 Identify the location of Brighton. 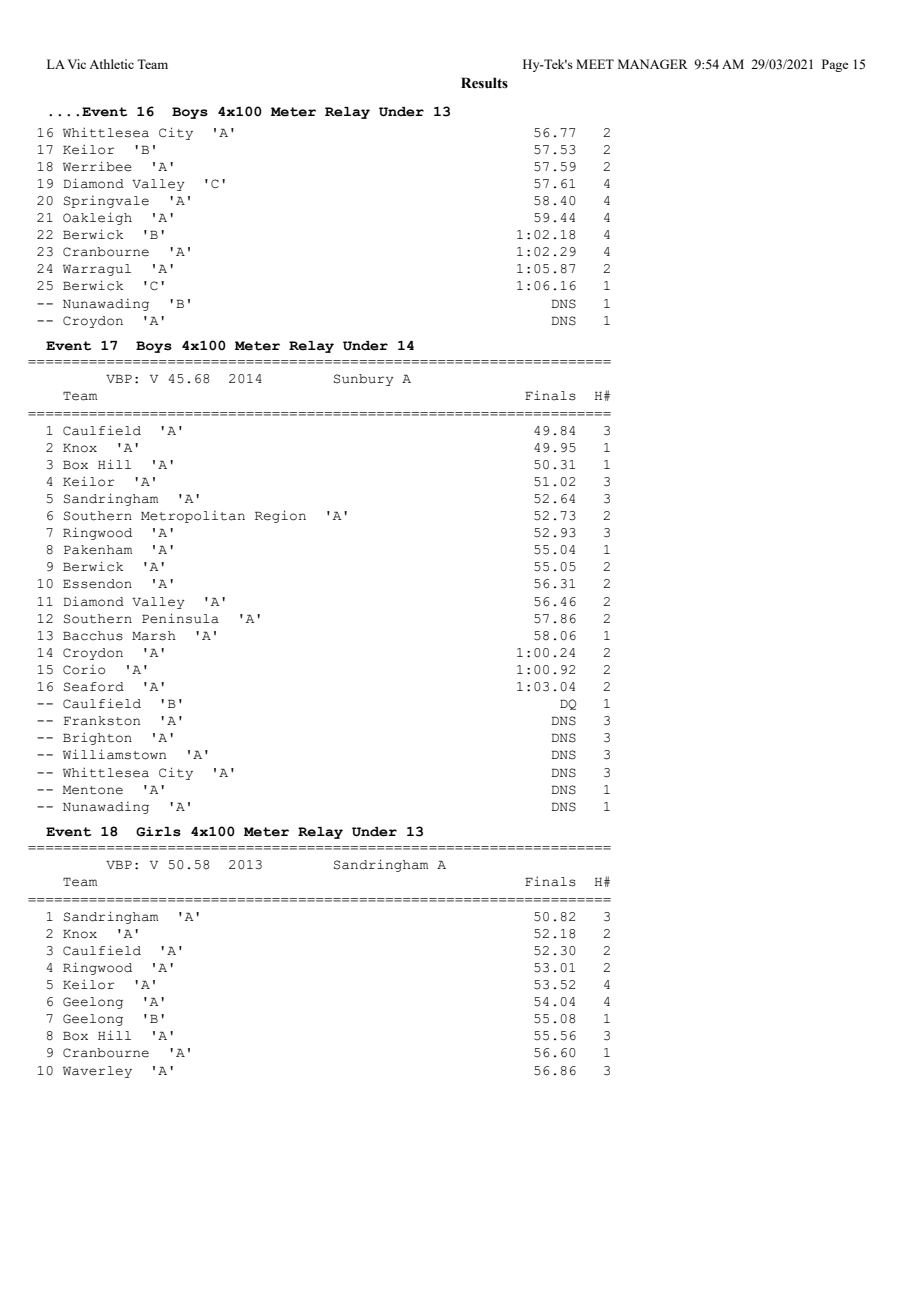
(97, 738).
